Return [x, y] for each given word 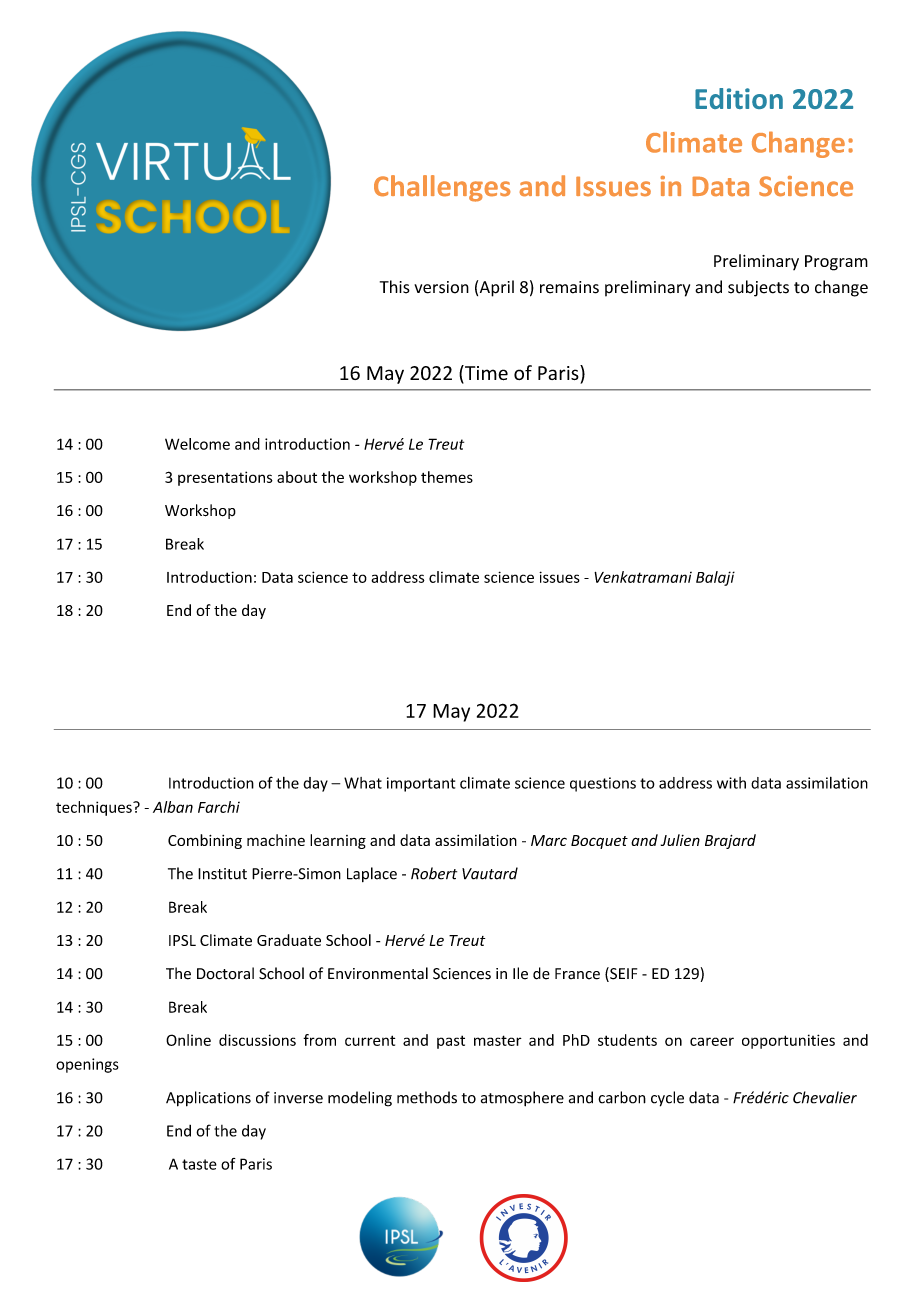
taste [199, 1164]
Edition [739, 98]
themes [447, 477]
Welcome [197, 444]
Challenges [442, 188]
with [731, 783]
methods [427, 1097]
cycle [667, 1099]
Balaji [715, 578]
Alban [173, 807]
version [441, 287]
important [421, 784]
